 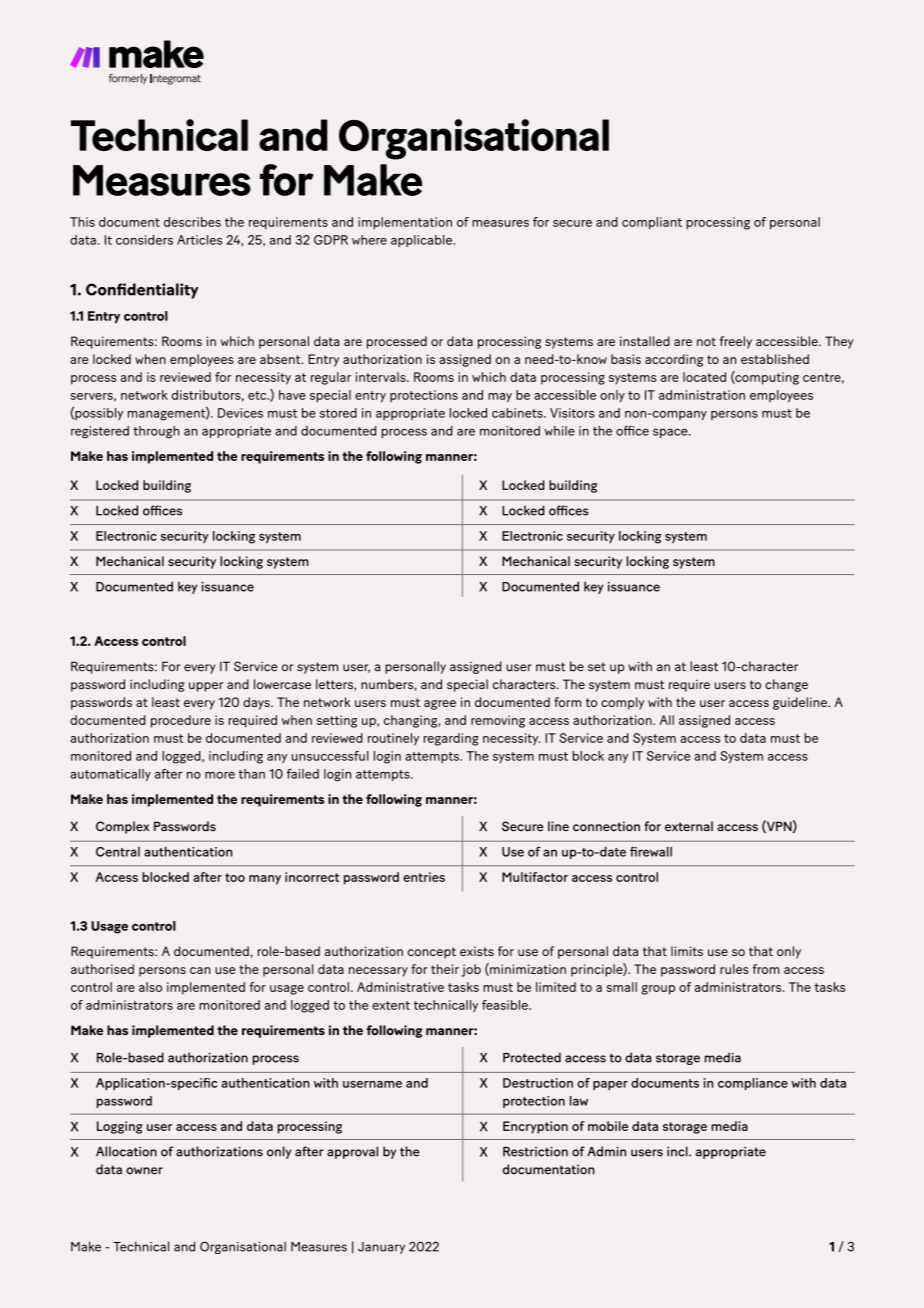 I want to click on owner, so click(x=144, y=1171).
